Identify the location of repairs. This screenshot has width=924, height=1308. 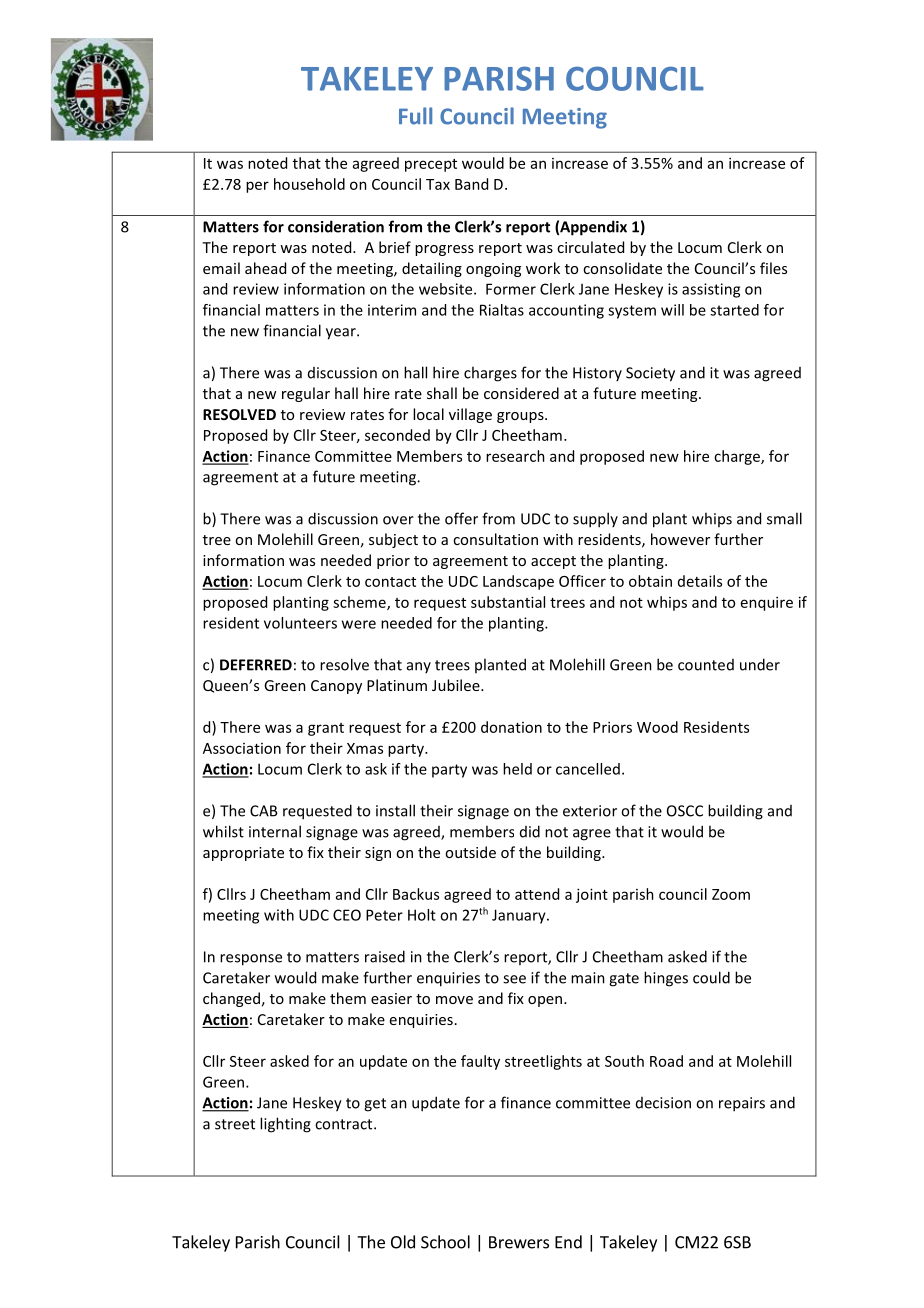
(742, 1104).
